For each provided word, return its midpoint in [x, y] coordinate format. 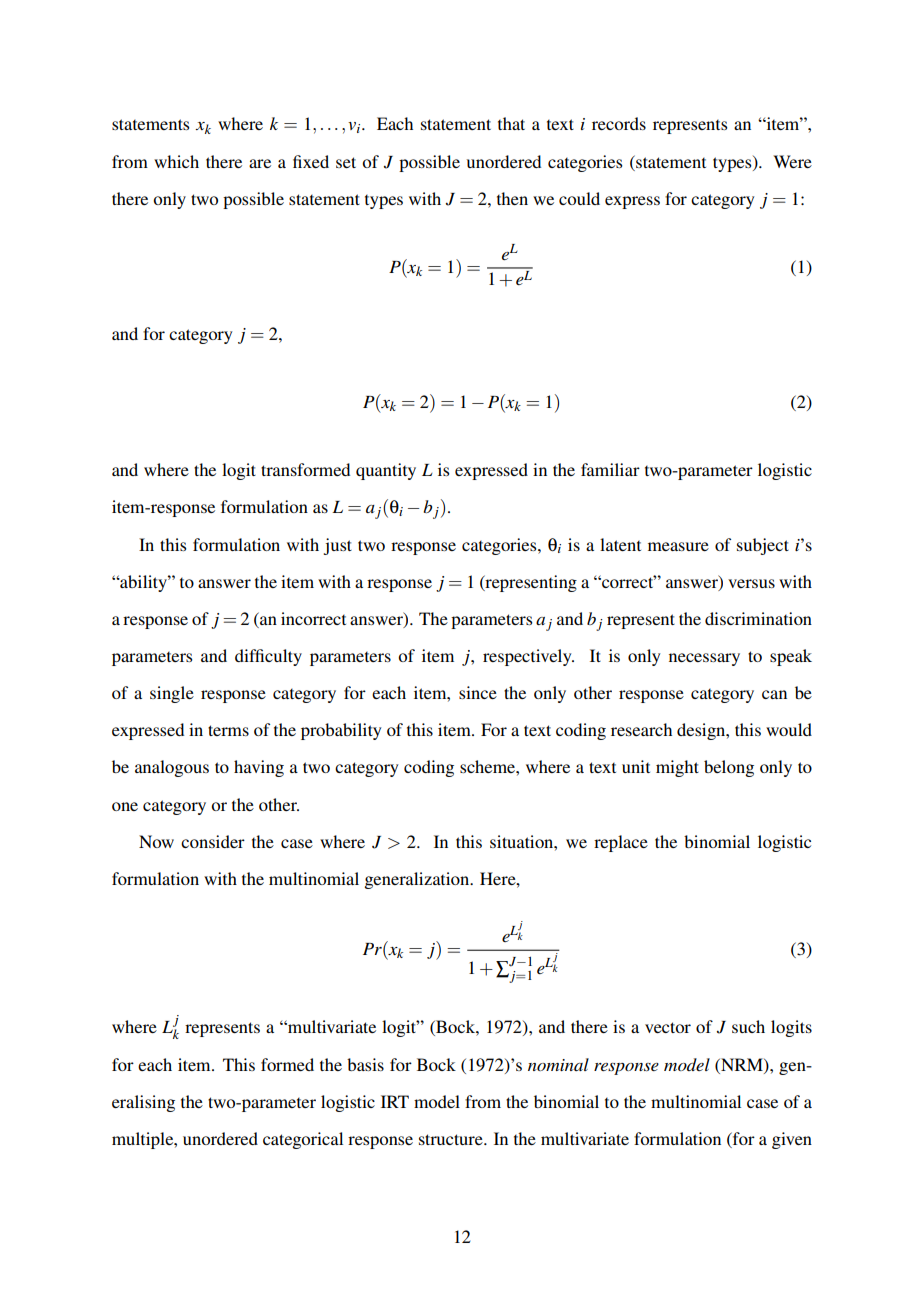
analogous [172, 768]
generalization [418, 880]
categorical [303, 1140]
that [511, 123]
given [792, 1140]
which [176, 161]
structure [452, 1139]
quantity [386, 471]
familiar [610, 469]
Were [792, 161]
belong [729, 768]
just [338, 546]
